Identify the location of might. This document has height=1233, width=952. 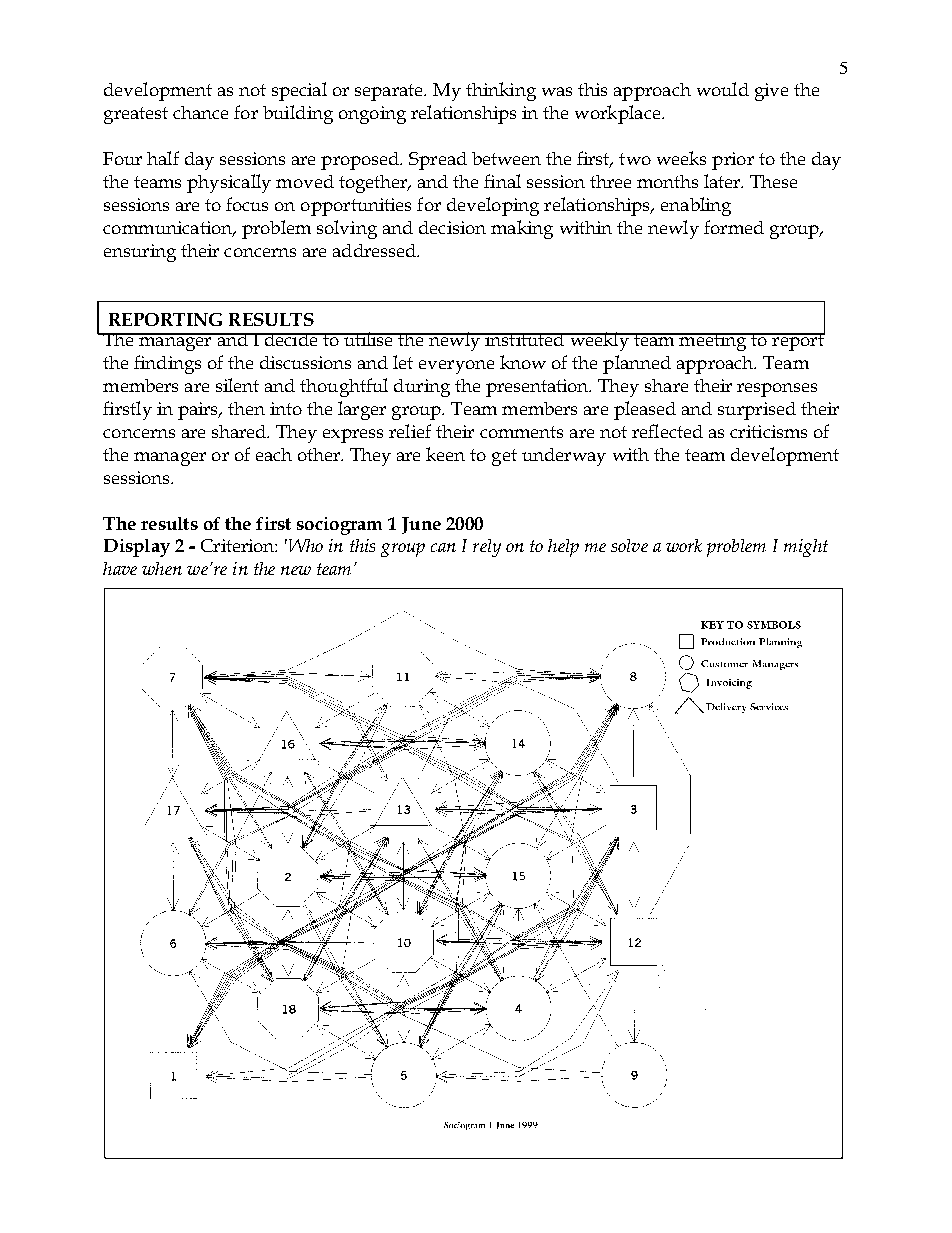
(806, 548).
